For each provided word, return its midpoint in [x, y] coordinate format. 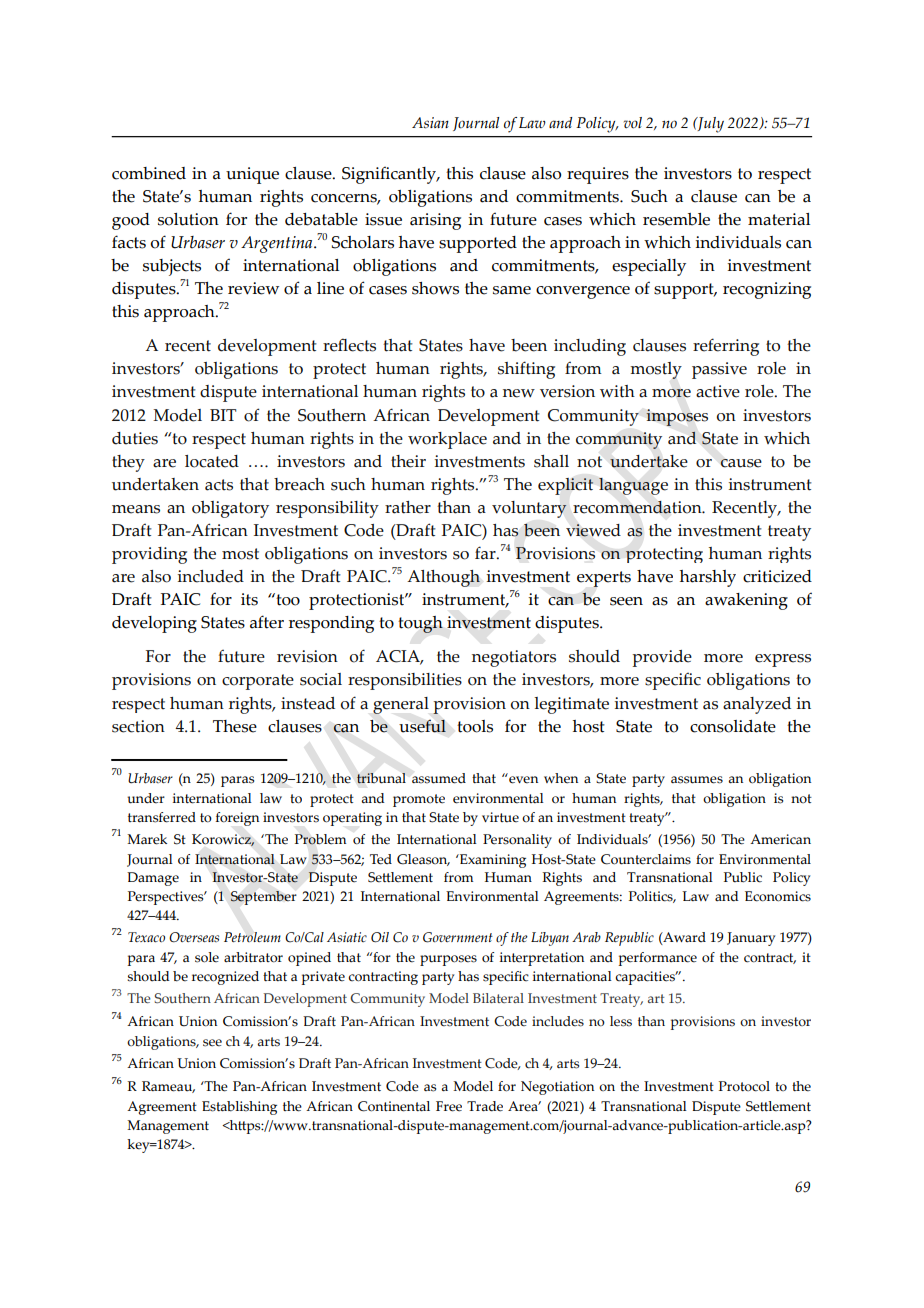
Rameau [168, 1087]
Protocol [744, 1086]
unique [252, 175]
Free [449, 1106]
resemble [676, 219]
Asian [430, 123]
